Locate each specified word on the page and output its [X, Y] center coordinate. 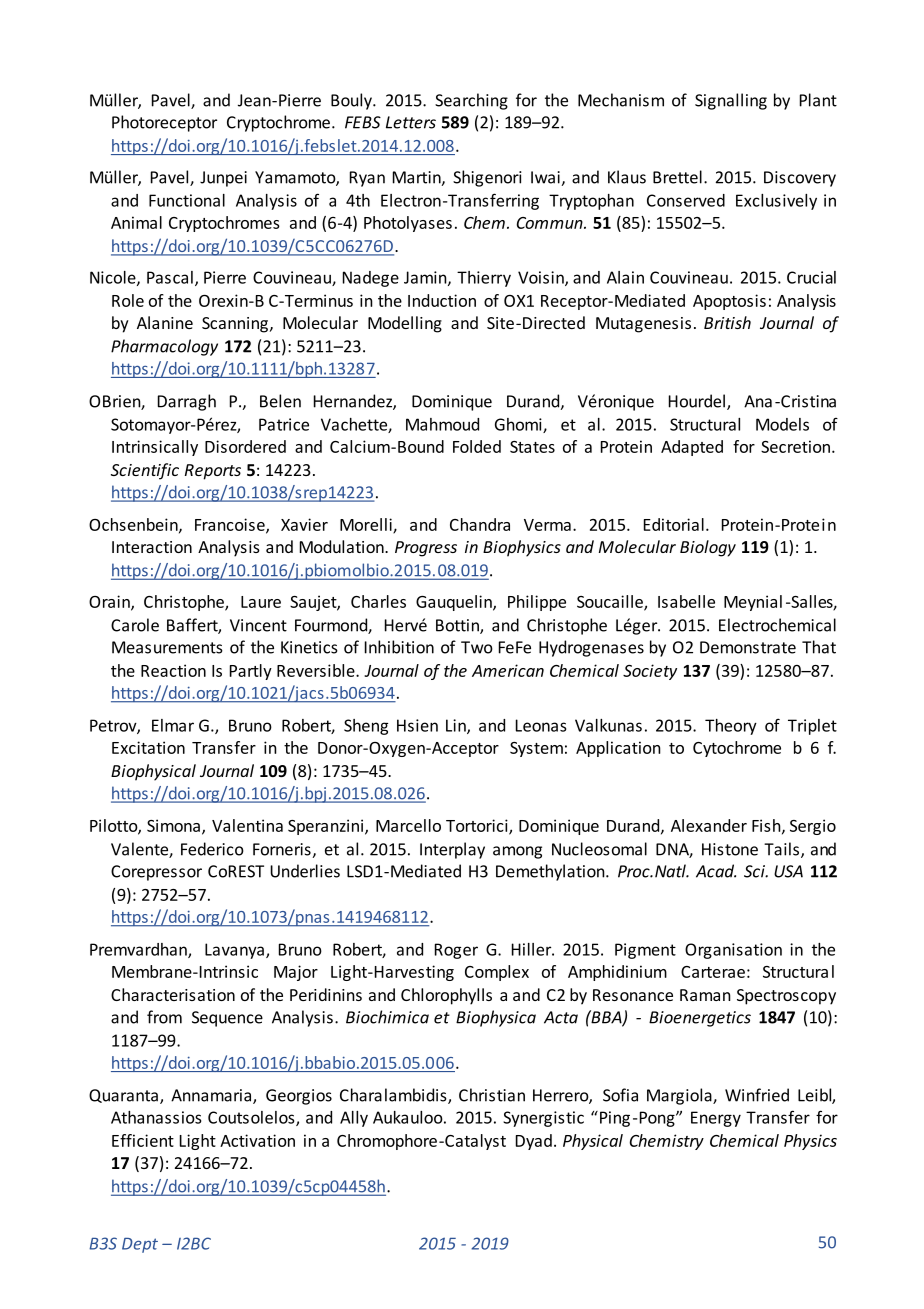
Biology [708, 548]
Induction [442, 300]
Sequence [227, 1019]
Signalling [731, 101]
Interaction [152, 547]
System [536, 749]
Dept [140, 1245]
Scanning [236, 325]
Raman [705, 995]
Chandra [480, 524]
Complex [497, 973]
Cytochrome [737, 749]
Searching [471, 101]
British [727, 322]
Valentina [247, 825]
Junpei [223, 179]
